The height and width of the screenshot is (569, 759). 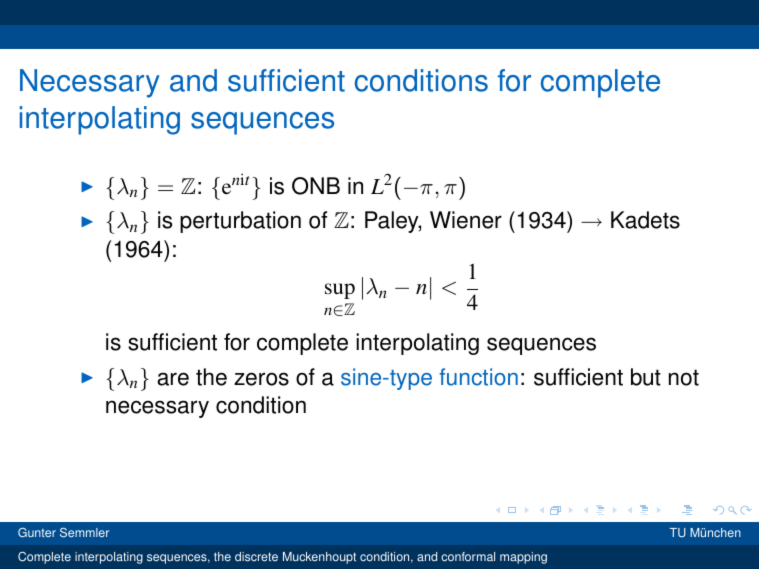 I want to click on but, so click(x=646, y=377).
